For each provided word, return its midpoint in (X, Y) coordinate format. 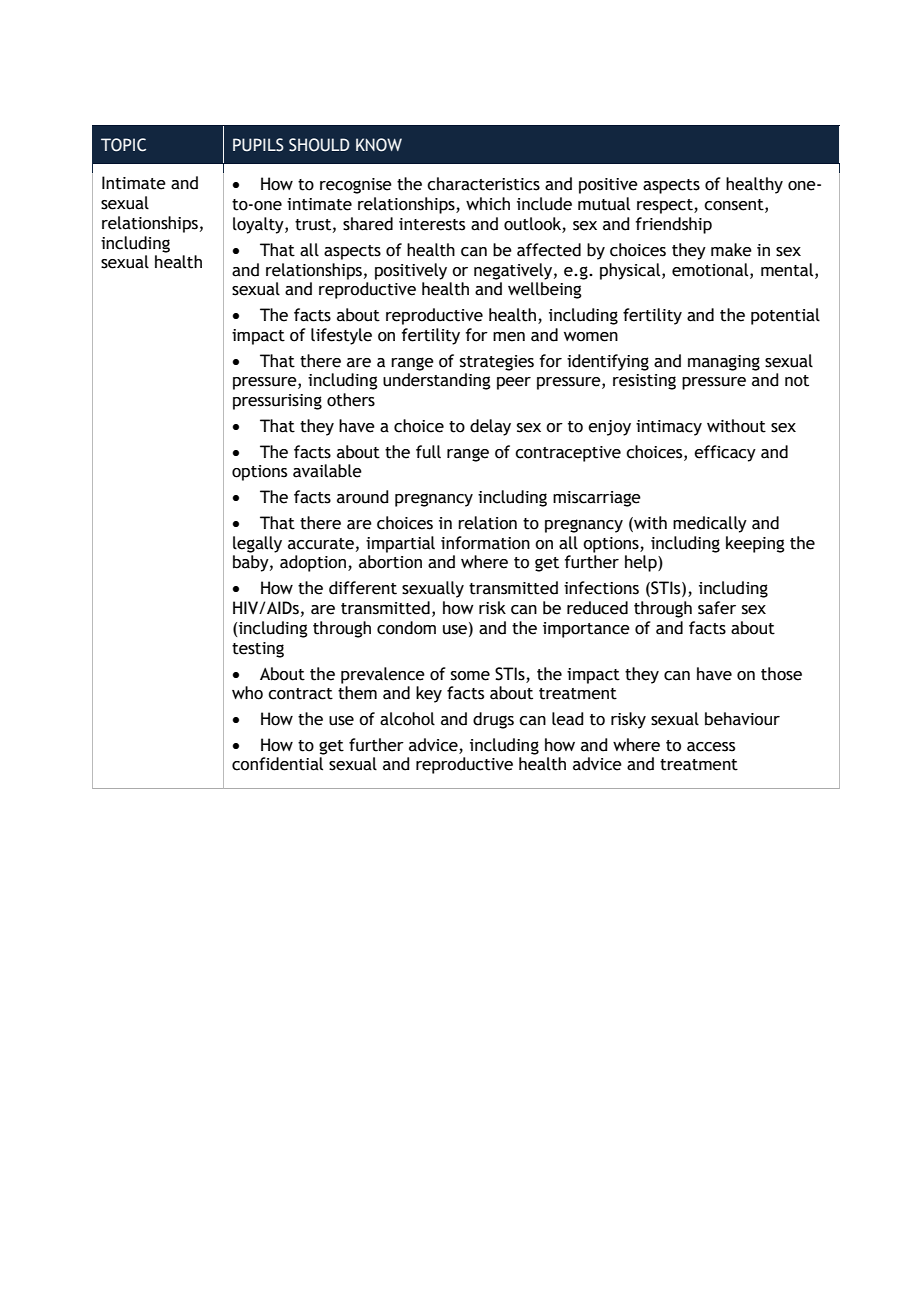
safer (717, 608)
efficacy (725, 453)
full (428, 452)
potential (785, 316)
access (711, 747)
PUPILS (258, 145)
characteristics (483, 184)
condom (406, 628)
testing (258, 650)
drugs (493, 720)
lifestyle (341, 336)
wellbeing (545, 290)
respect (666, 206)
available (327, 471)
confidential (277, 764)
